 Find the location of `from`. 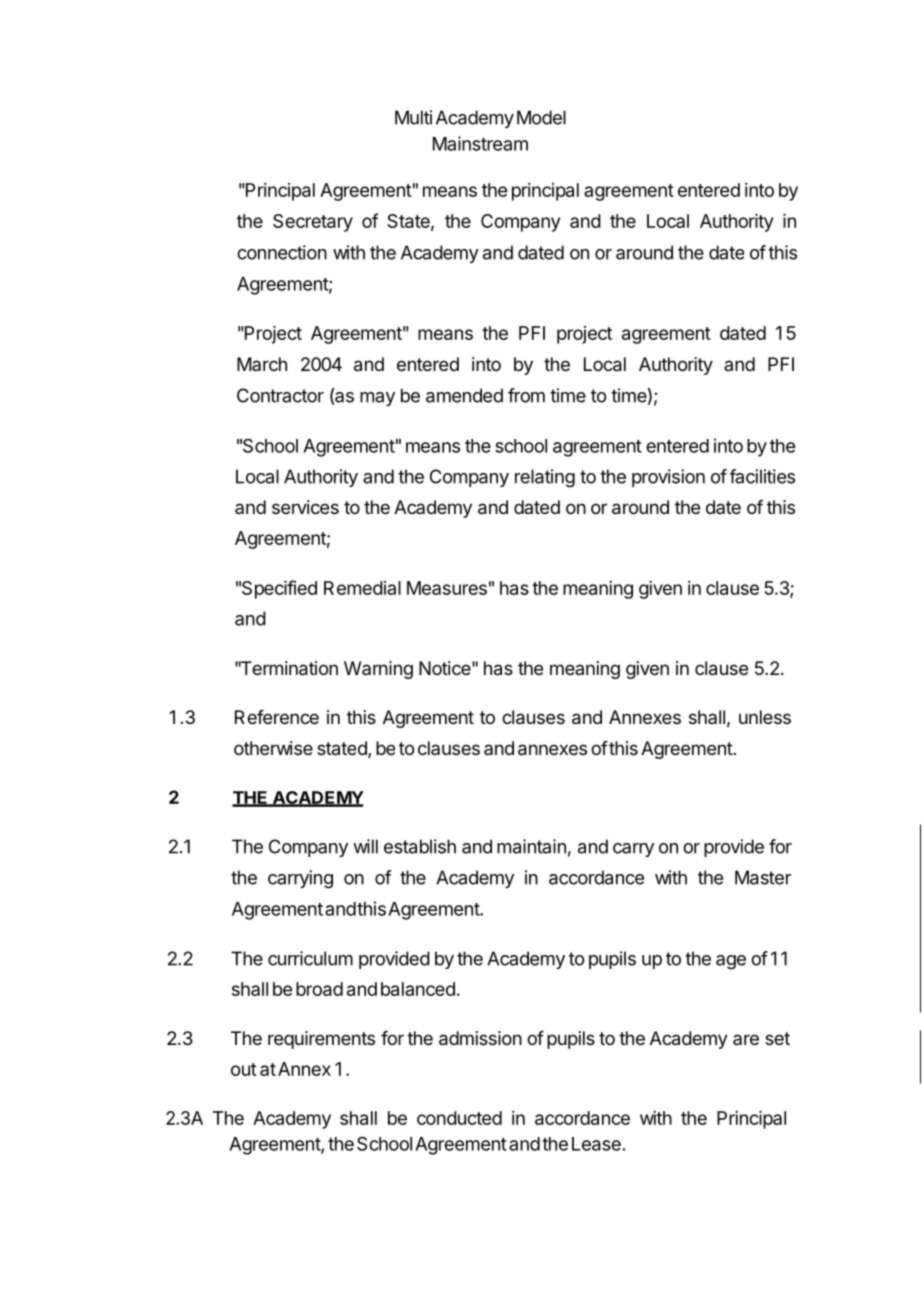

from is located at coordinates (526, 395).
